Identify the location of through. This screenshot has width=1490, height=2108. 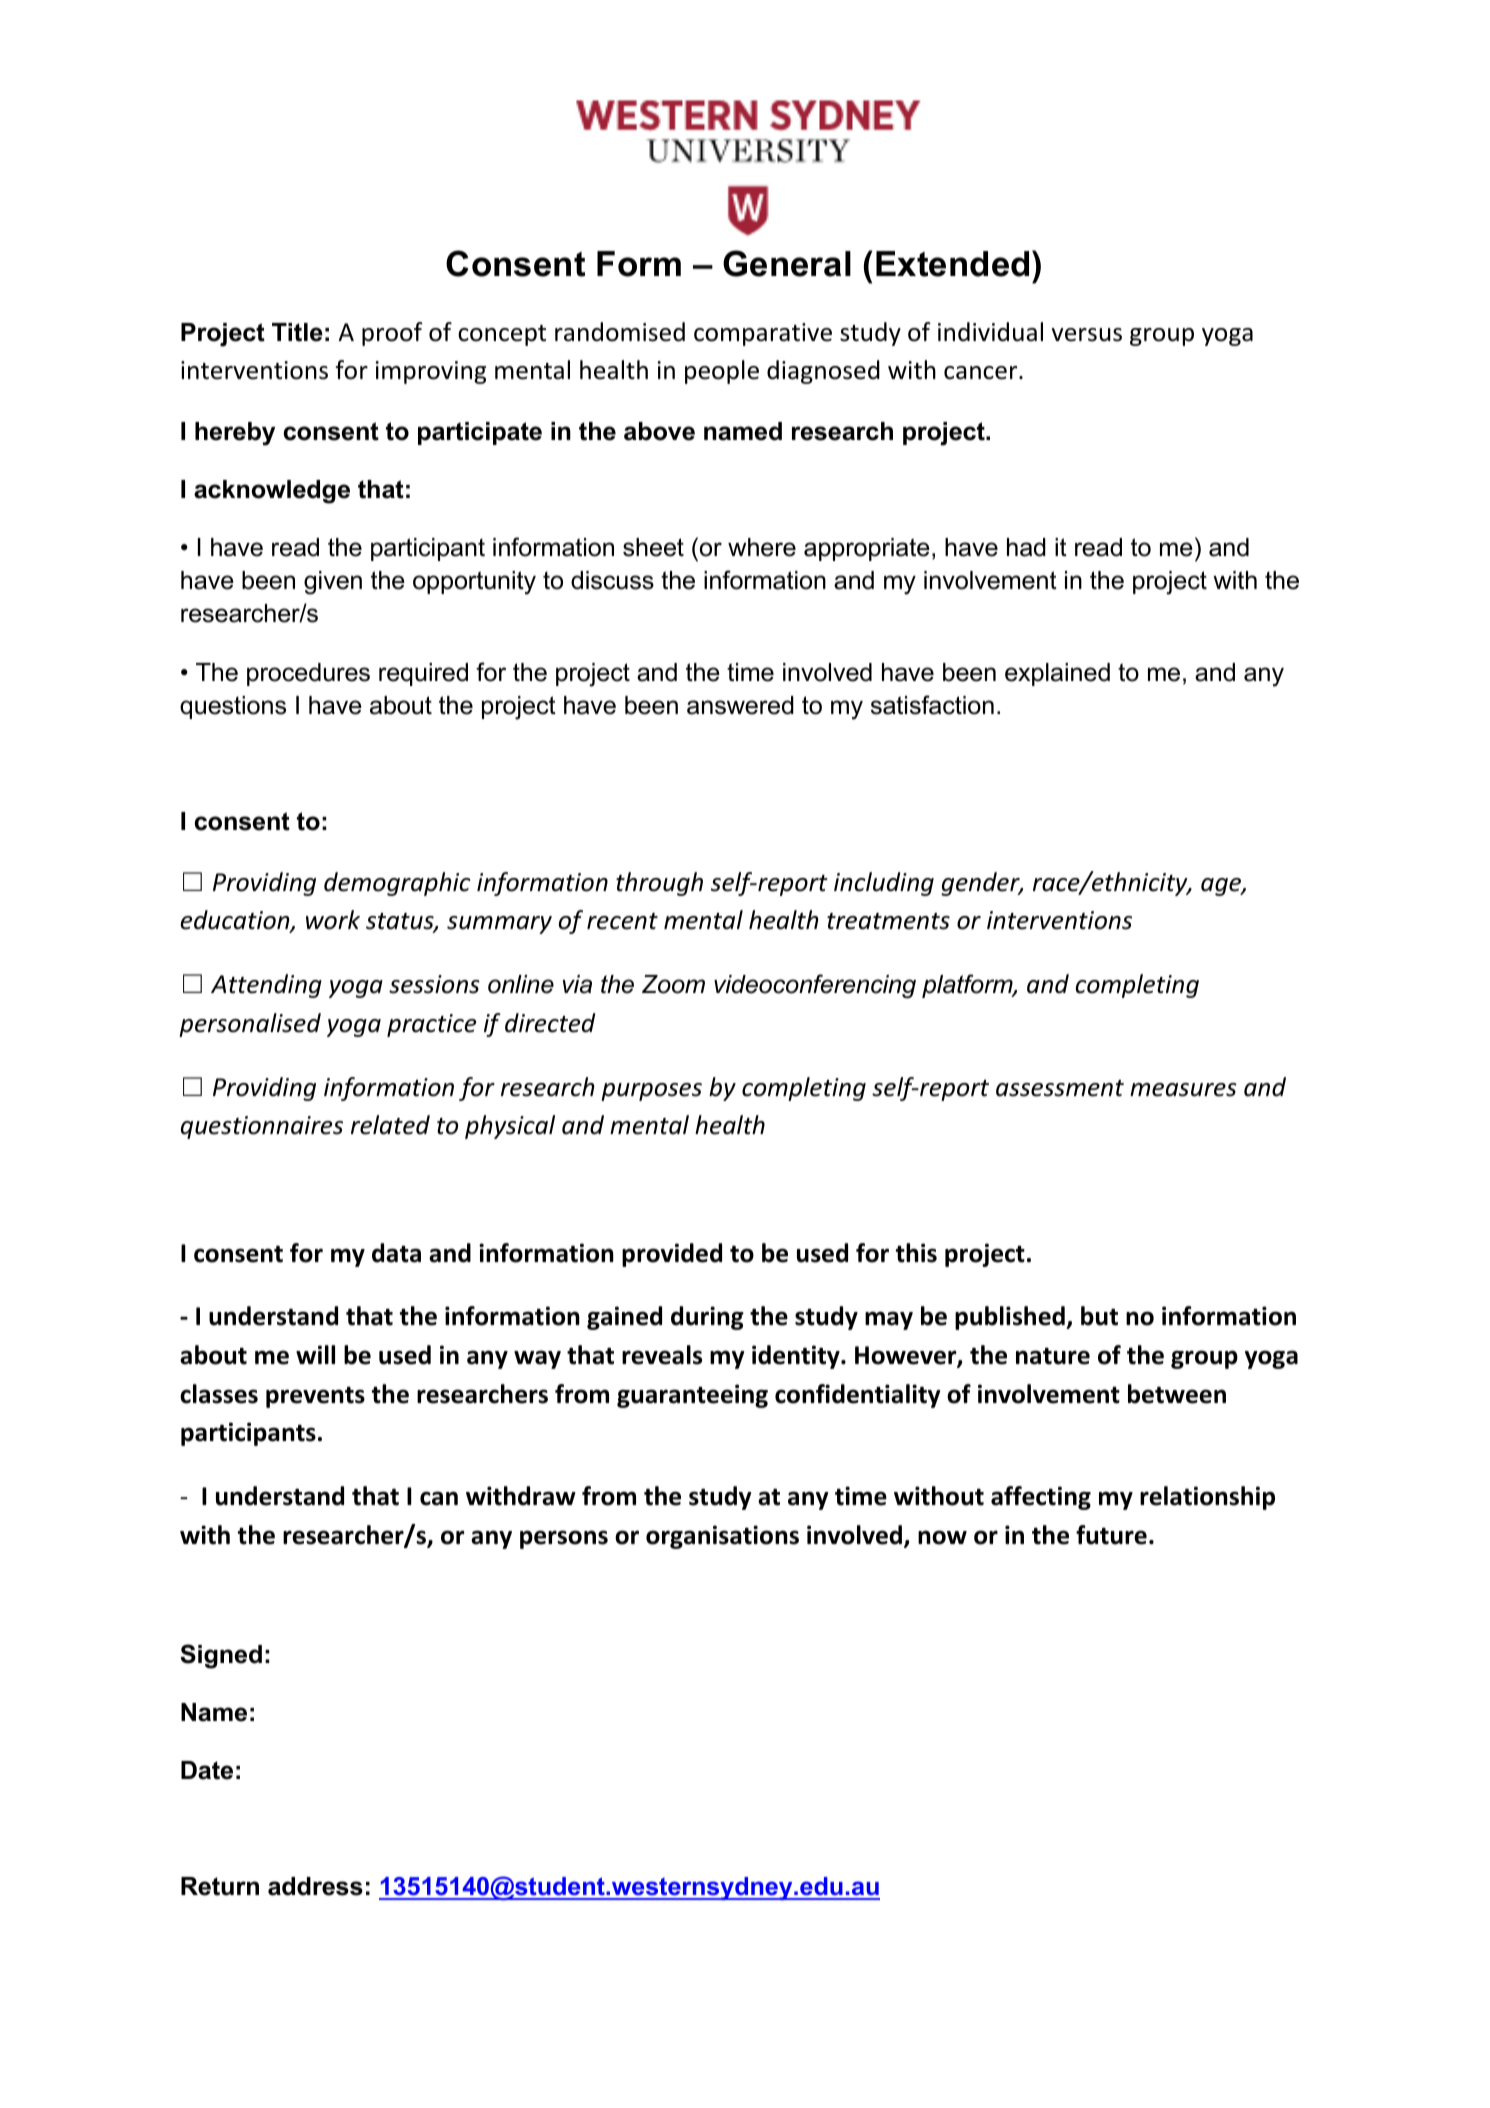
(659, 884).
